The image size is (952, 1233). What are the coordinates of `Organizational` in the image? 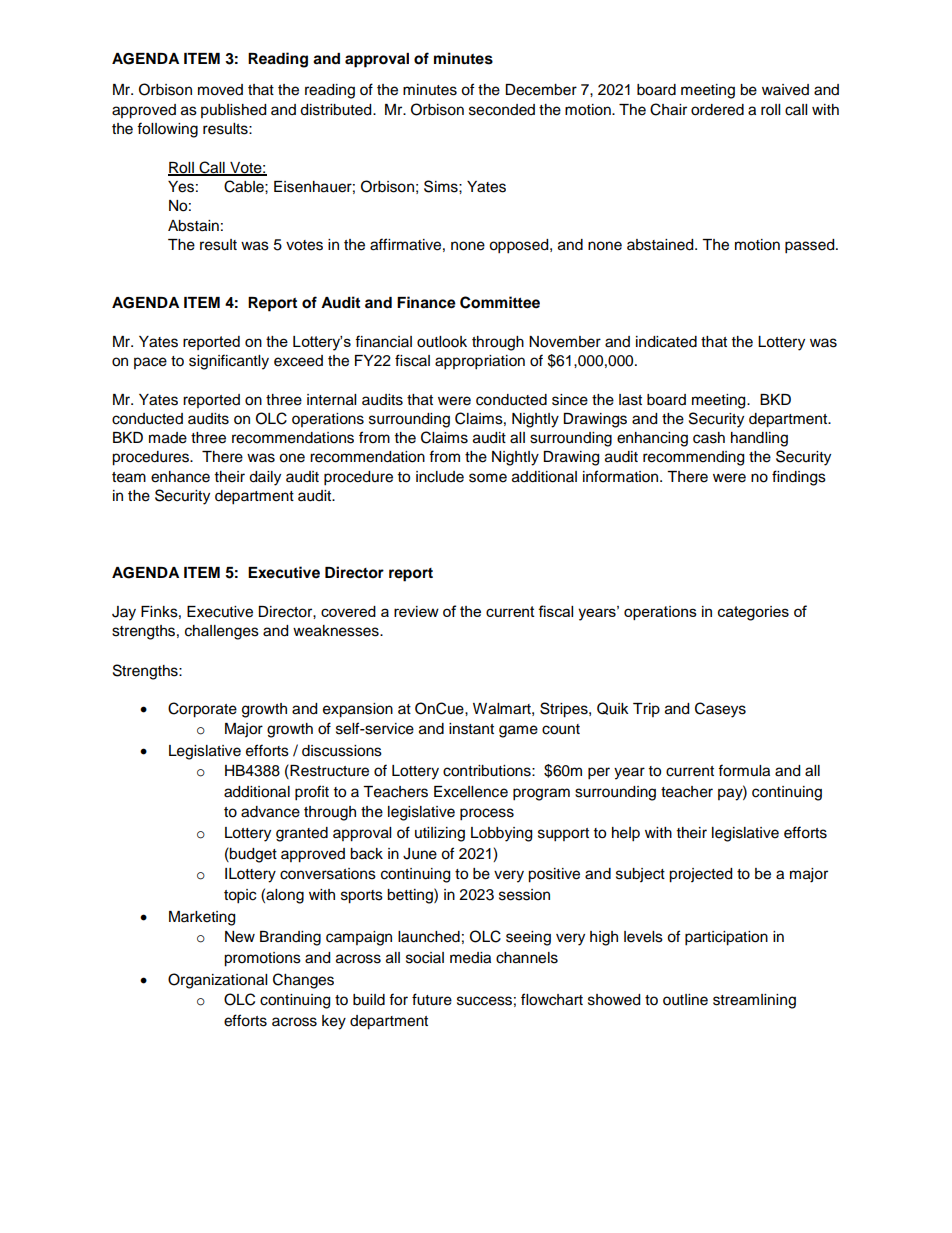 It's located at (217, 981).
